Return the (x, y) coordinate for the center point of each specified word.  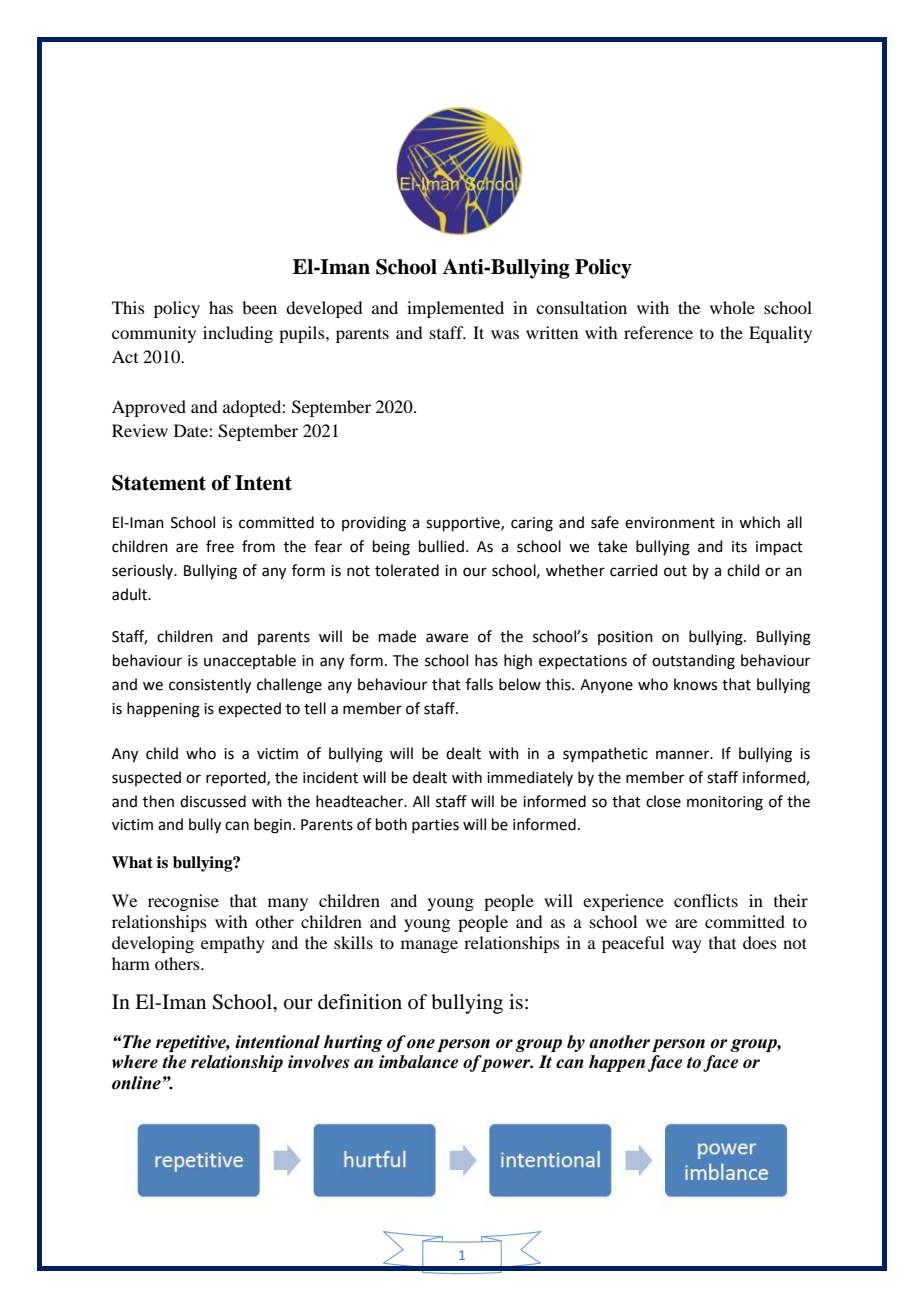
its (739, 547)
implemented (455, 309)
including (238, 334)
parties (435, 826)
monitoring (725, 803)
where (135, 1062)
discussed (213, 801)
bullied (441, 546)
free (220, 546)
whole (732, 307)
